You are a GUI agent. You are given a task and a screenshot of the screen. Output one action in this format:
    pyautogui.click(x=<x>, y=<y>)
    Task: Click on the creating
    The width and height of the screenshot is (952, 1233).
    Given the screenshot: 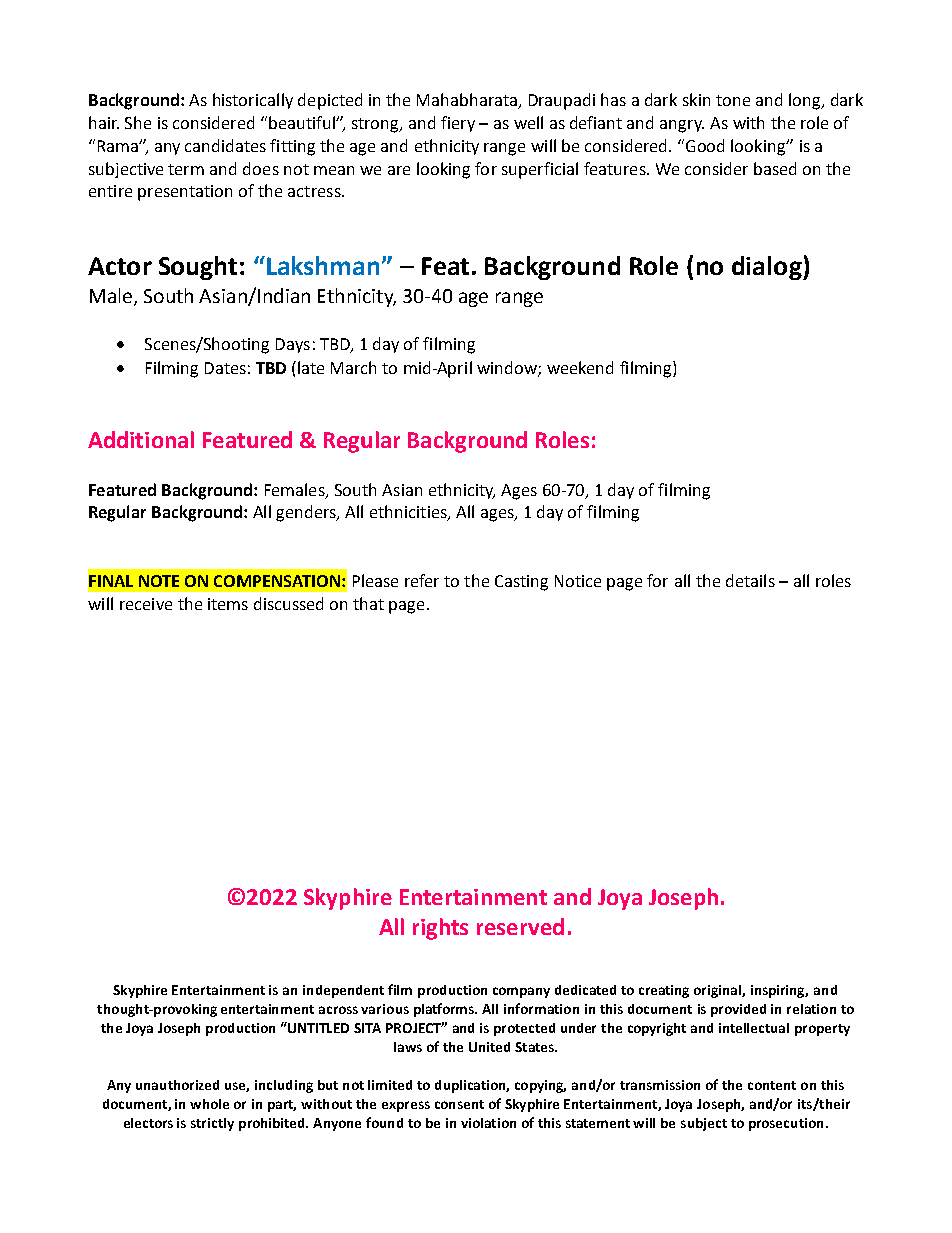 What is the action you would take?
    pyautogui.click(x=664, y=991)
